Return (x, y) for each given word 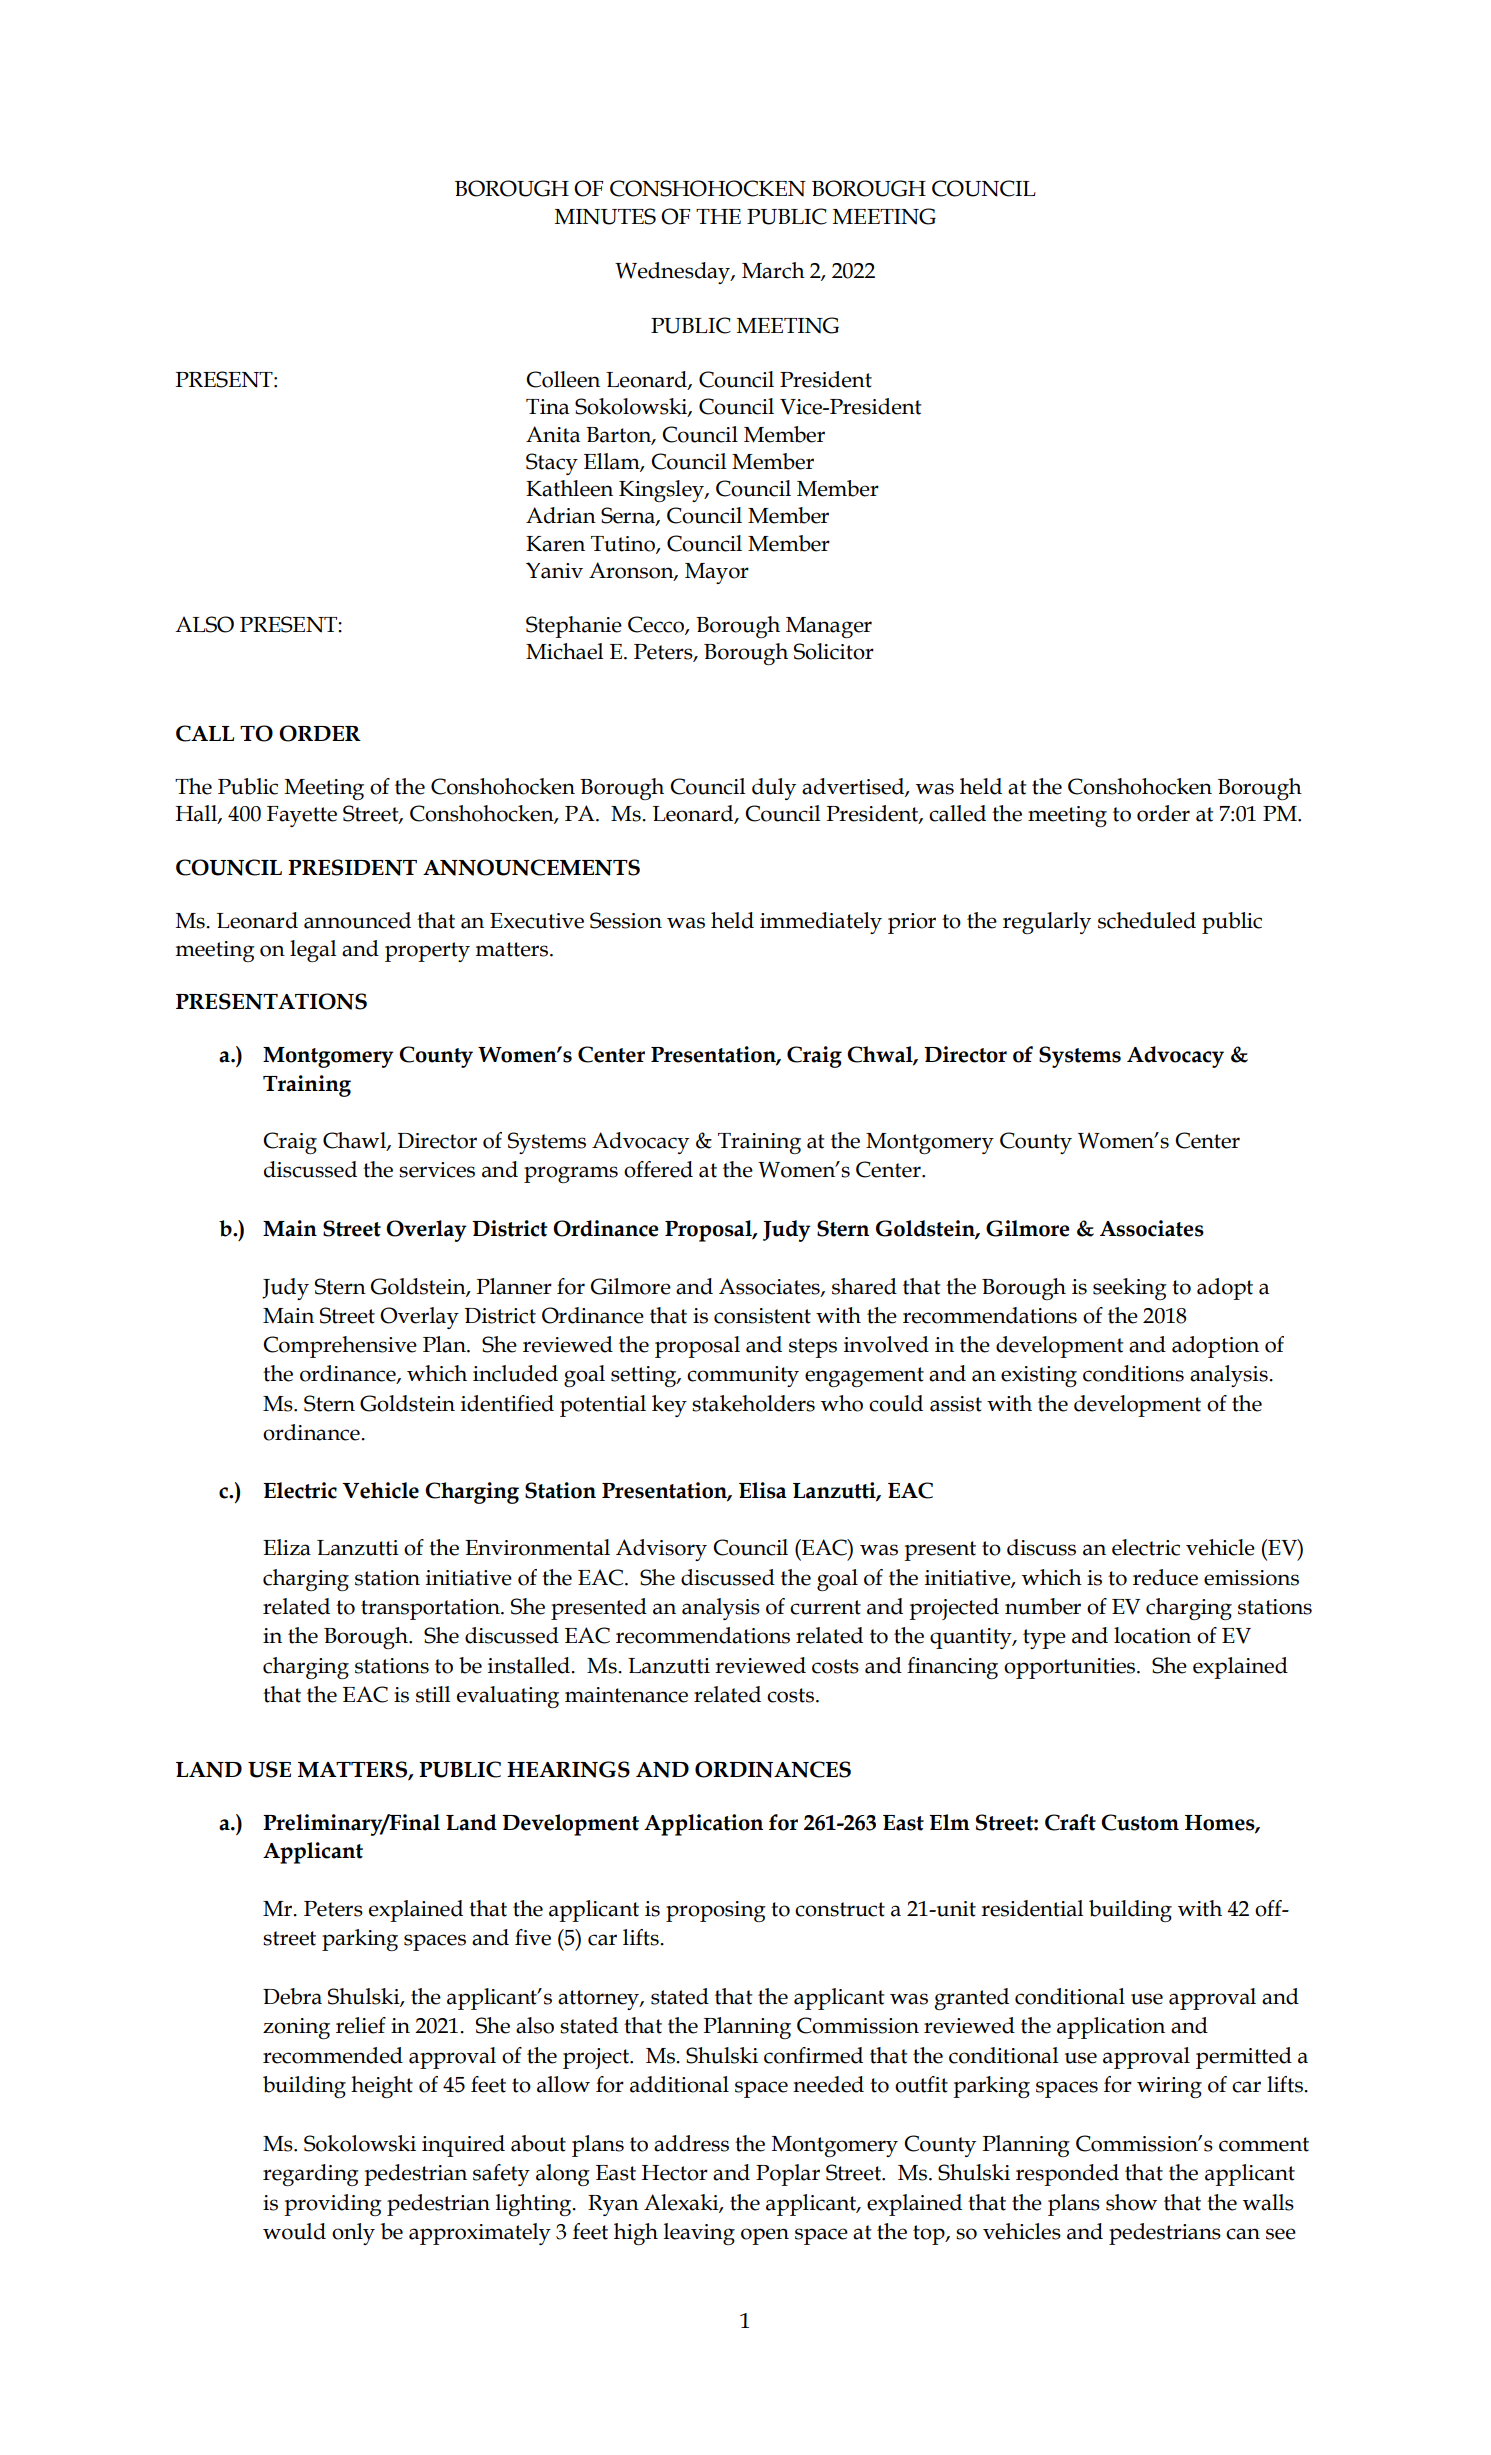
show (1131, 2202)
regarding (311, 2175)
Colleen (563, 379)
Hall (197, 814)
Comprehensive (340, 1347)
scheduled (1147, 920)
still (433, 1694)
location (1152, 1635)
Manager (829, 627)
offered (658, 1169)
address (691, 2143)
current (825, 1607)
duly (774, 789)
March (773, 270)
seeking (1130, 1289)
